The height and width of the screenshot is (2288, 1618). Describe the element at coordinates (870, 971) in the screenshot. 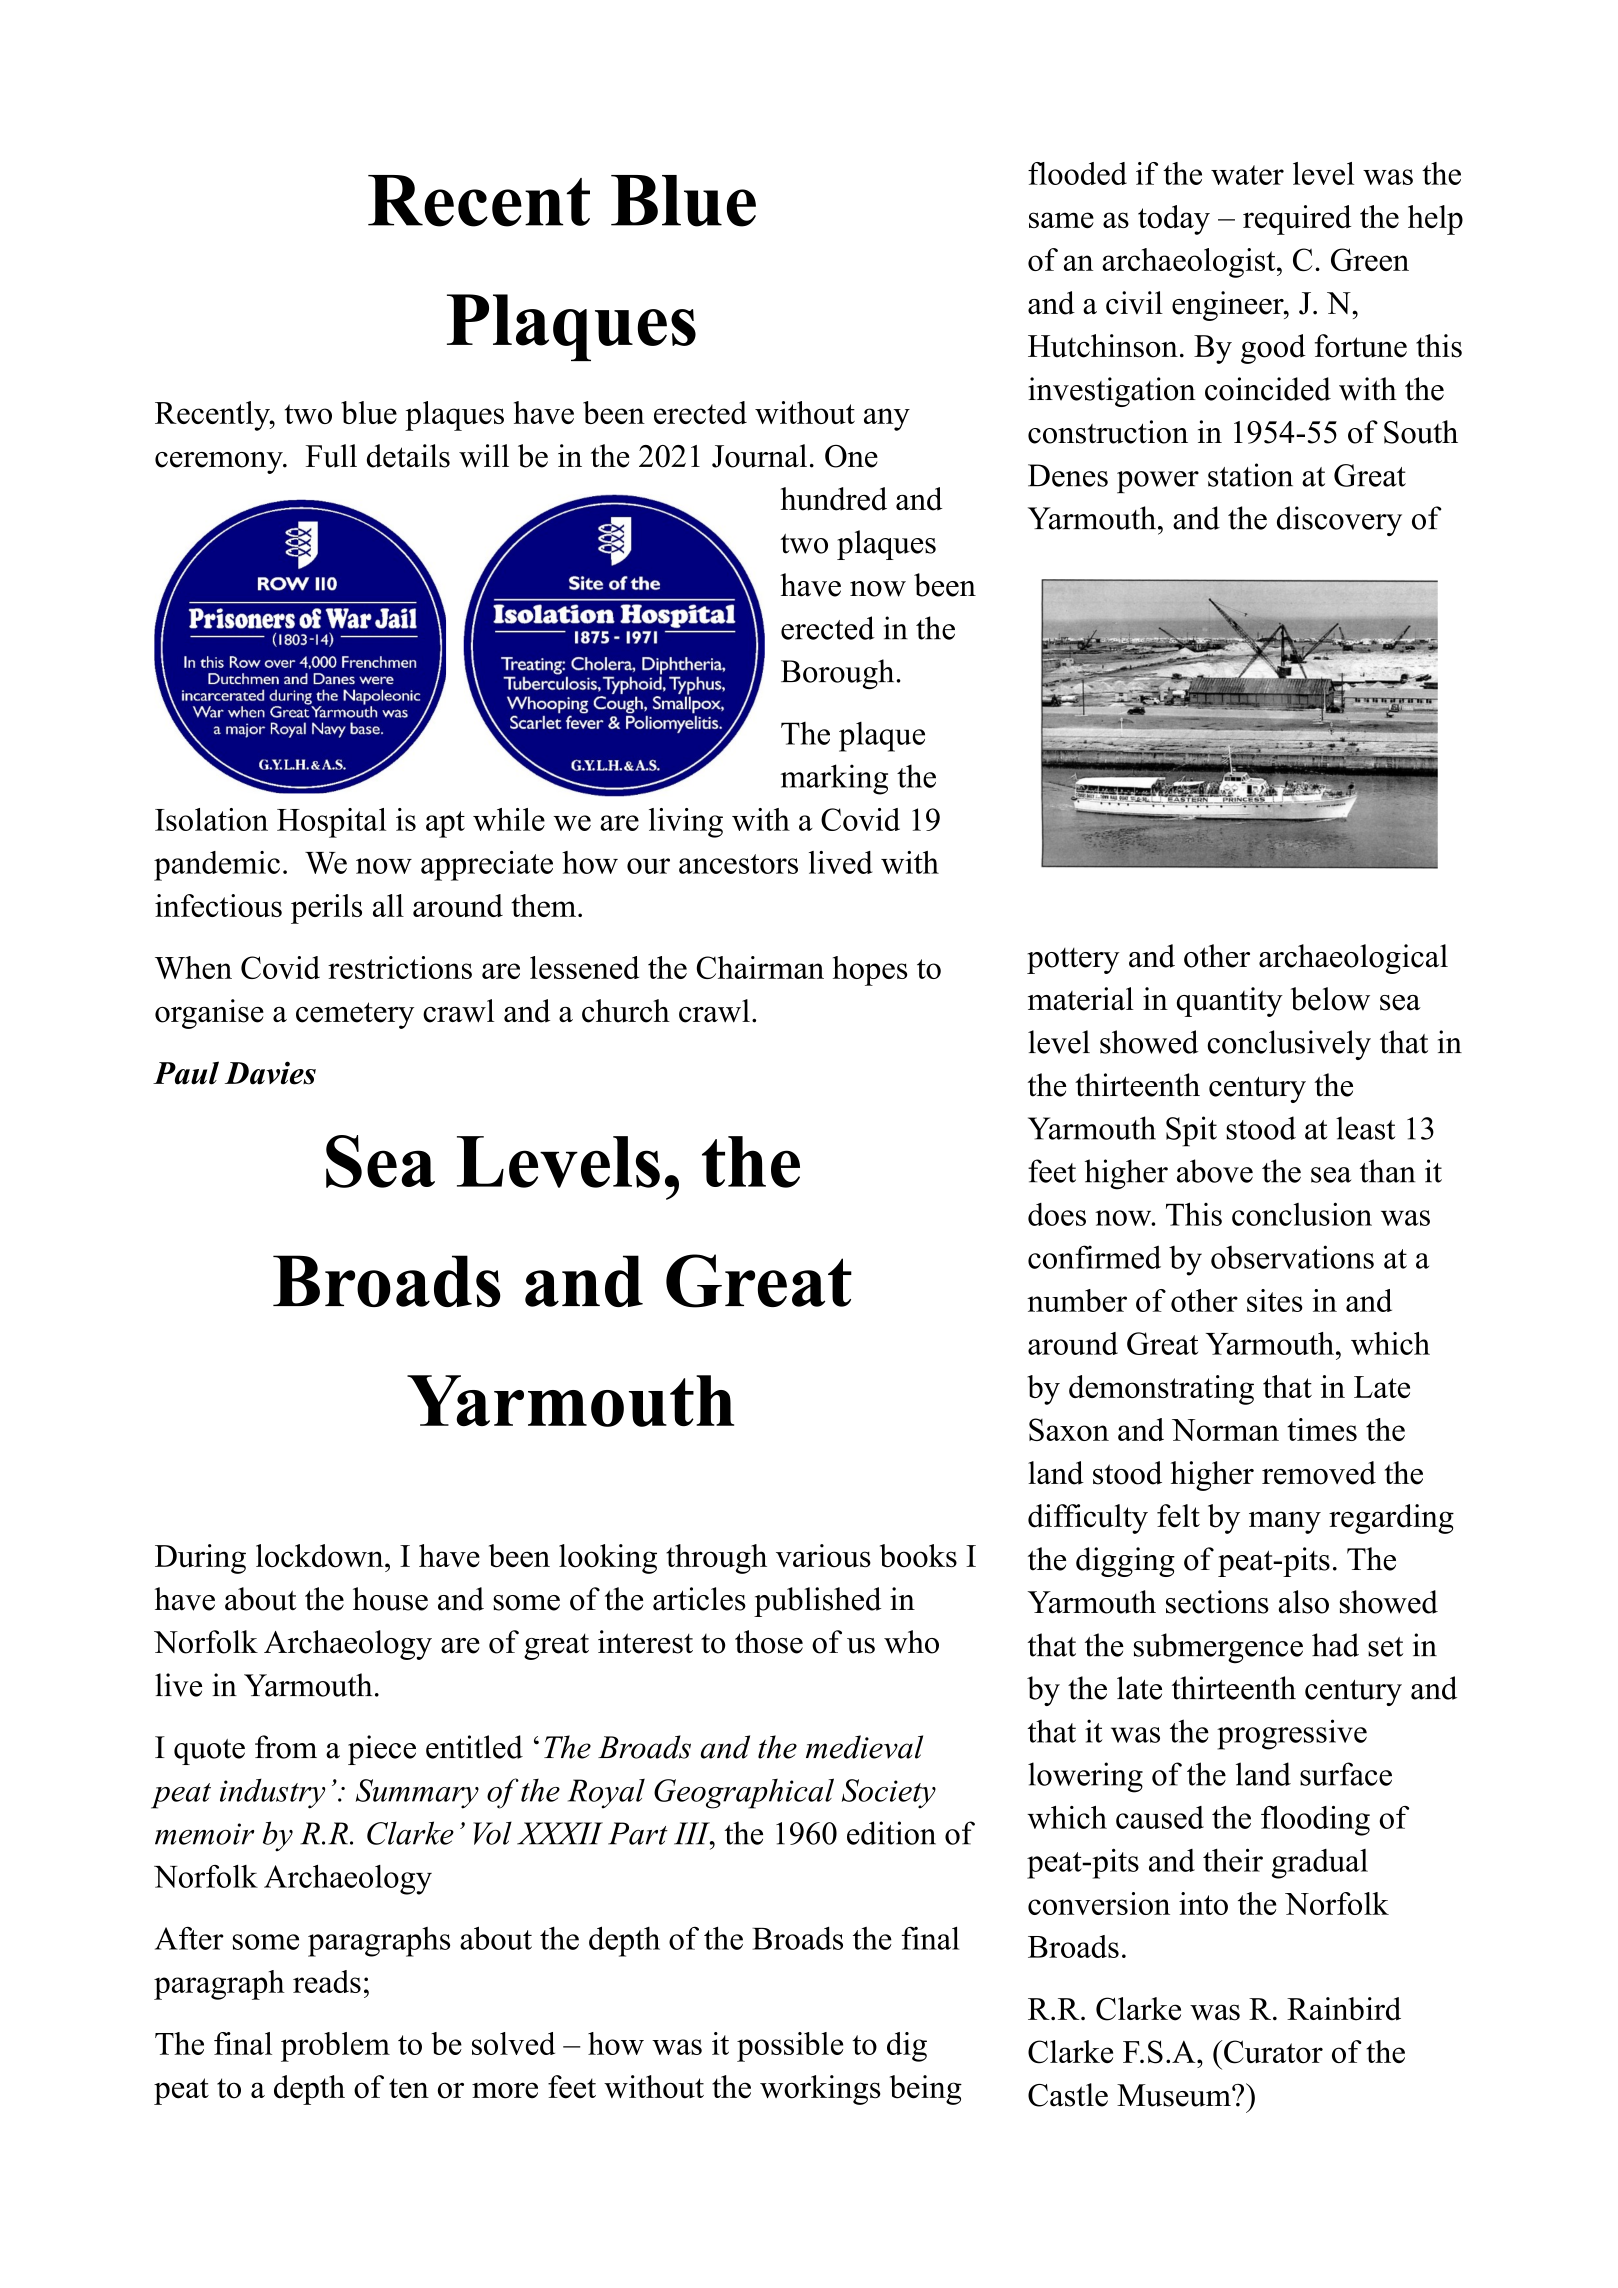

I see `hopes` at that location.
